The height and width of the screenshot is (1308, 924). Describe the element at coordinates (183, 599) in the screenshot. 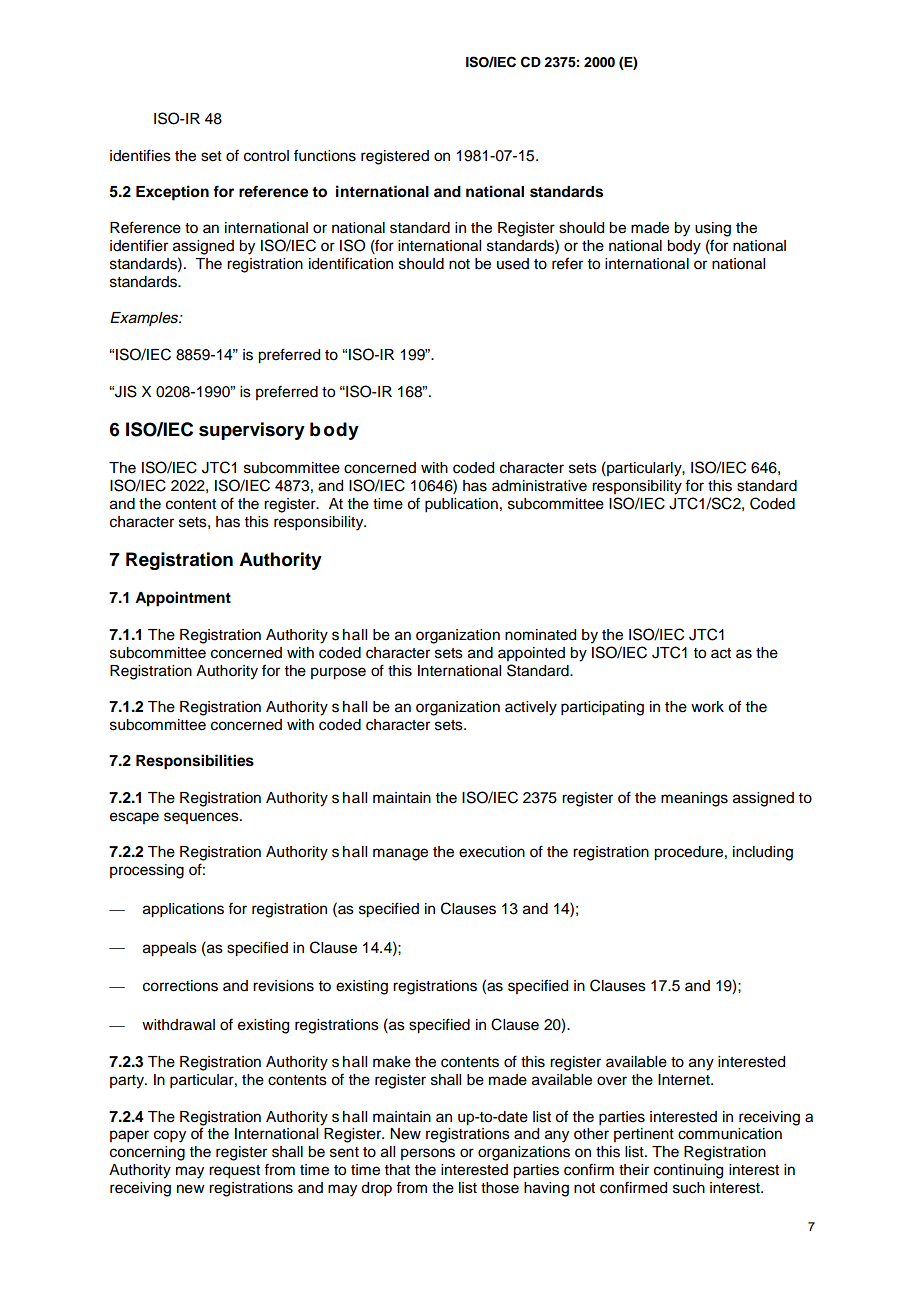

I see `Appointment` at that location.
